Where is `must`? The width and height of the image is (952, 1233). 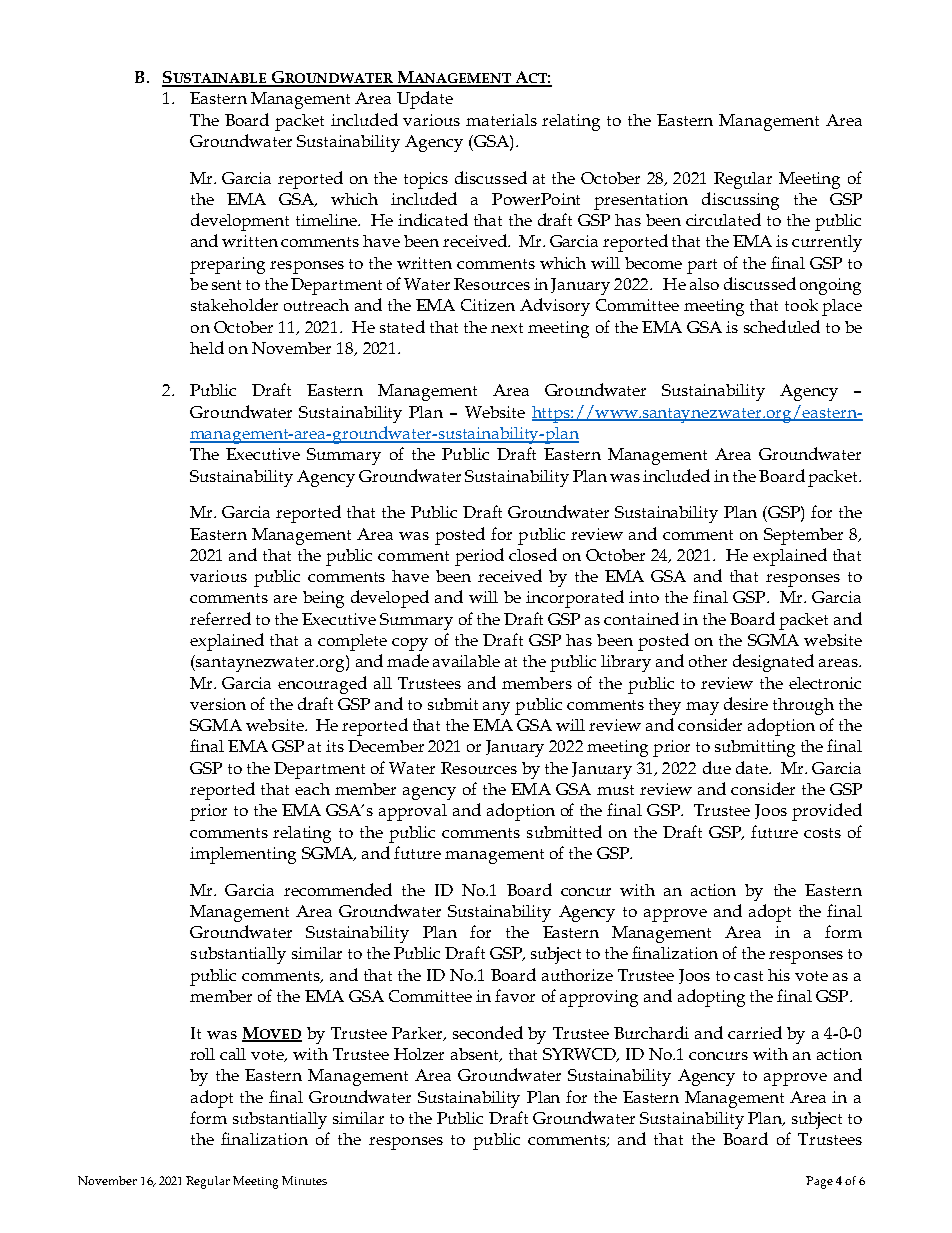 must is located at coordinates (615, 790).
